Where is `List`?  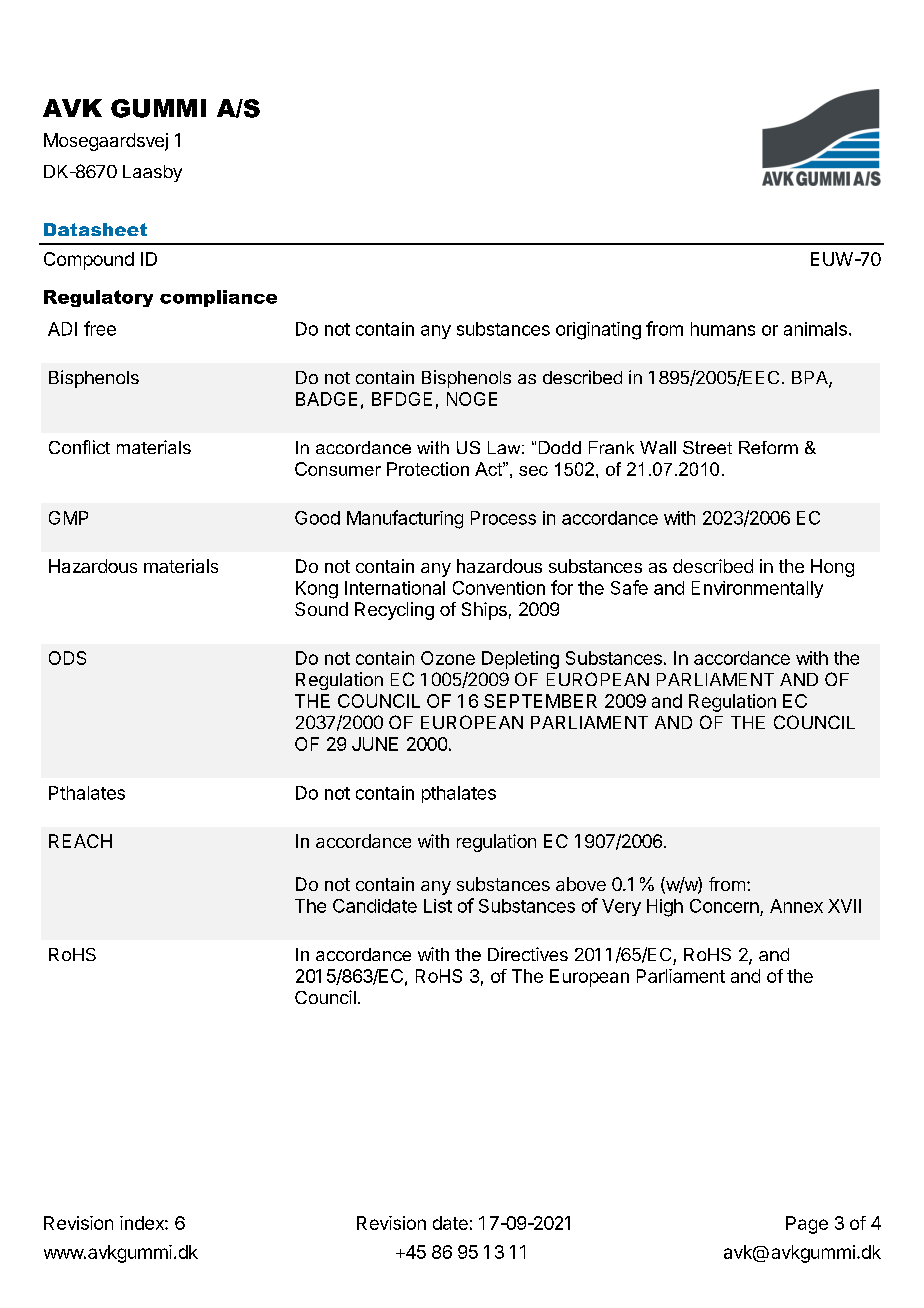
List is located at coordinates (438, 906).
